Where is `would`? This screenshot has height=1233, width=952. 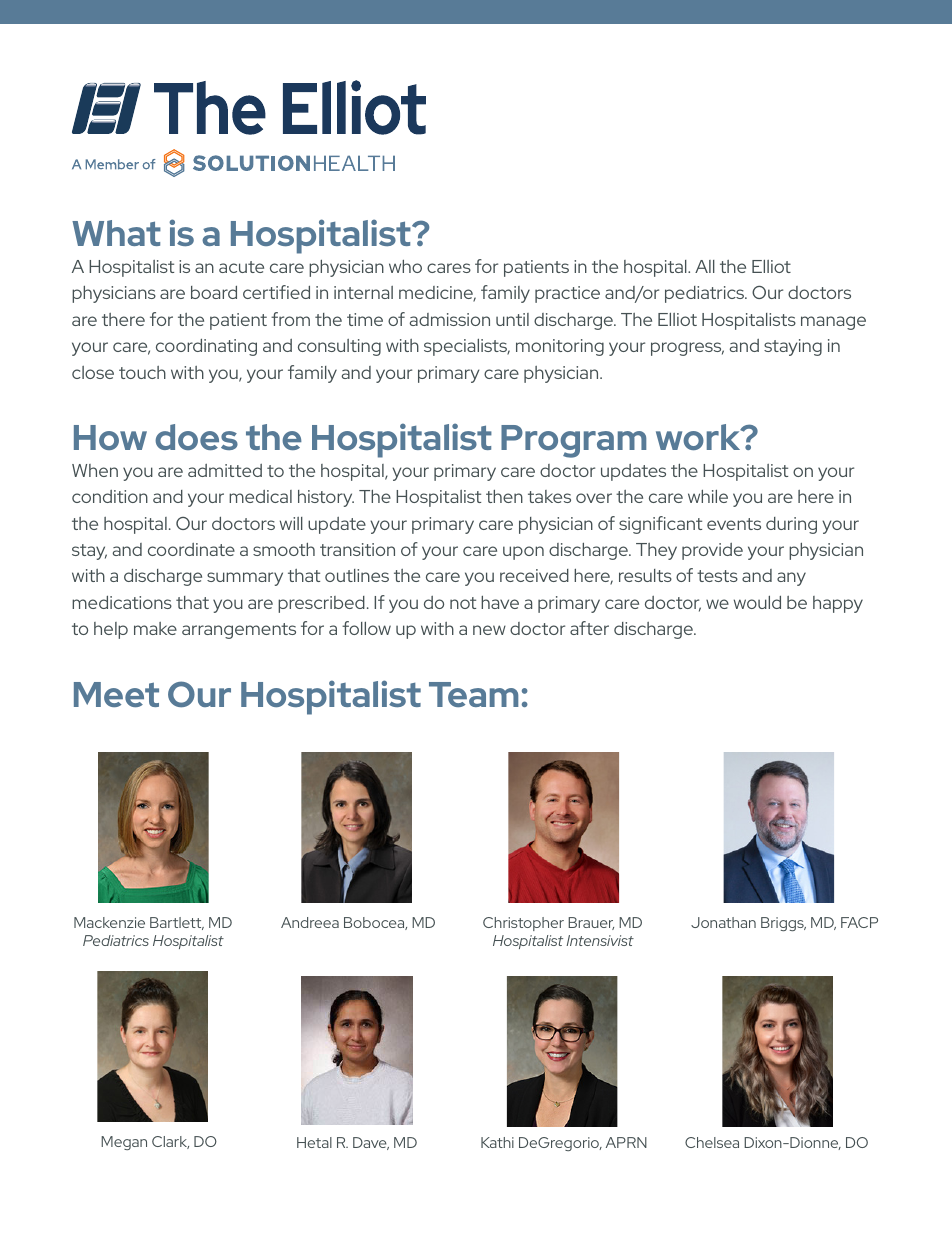
would is located at coordinates (757, 602).
